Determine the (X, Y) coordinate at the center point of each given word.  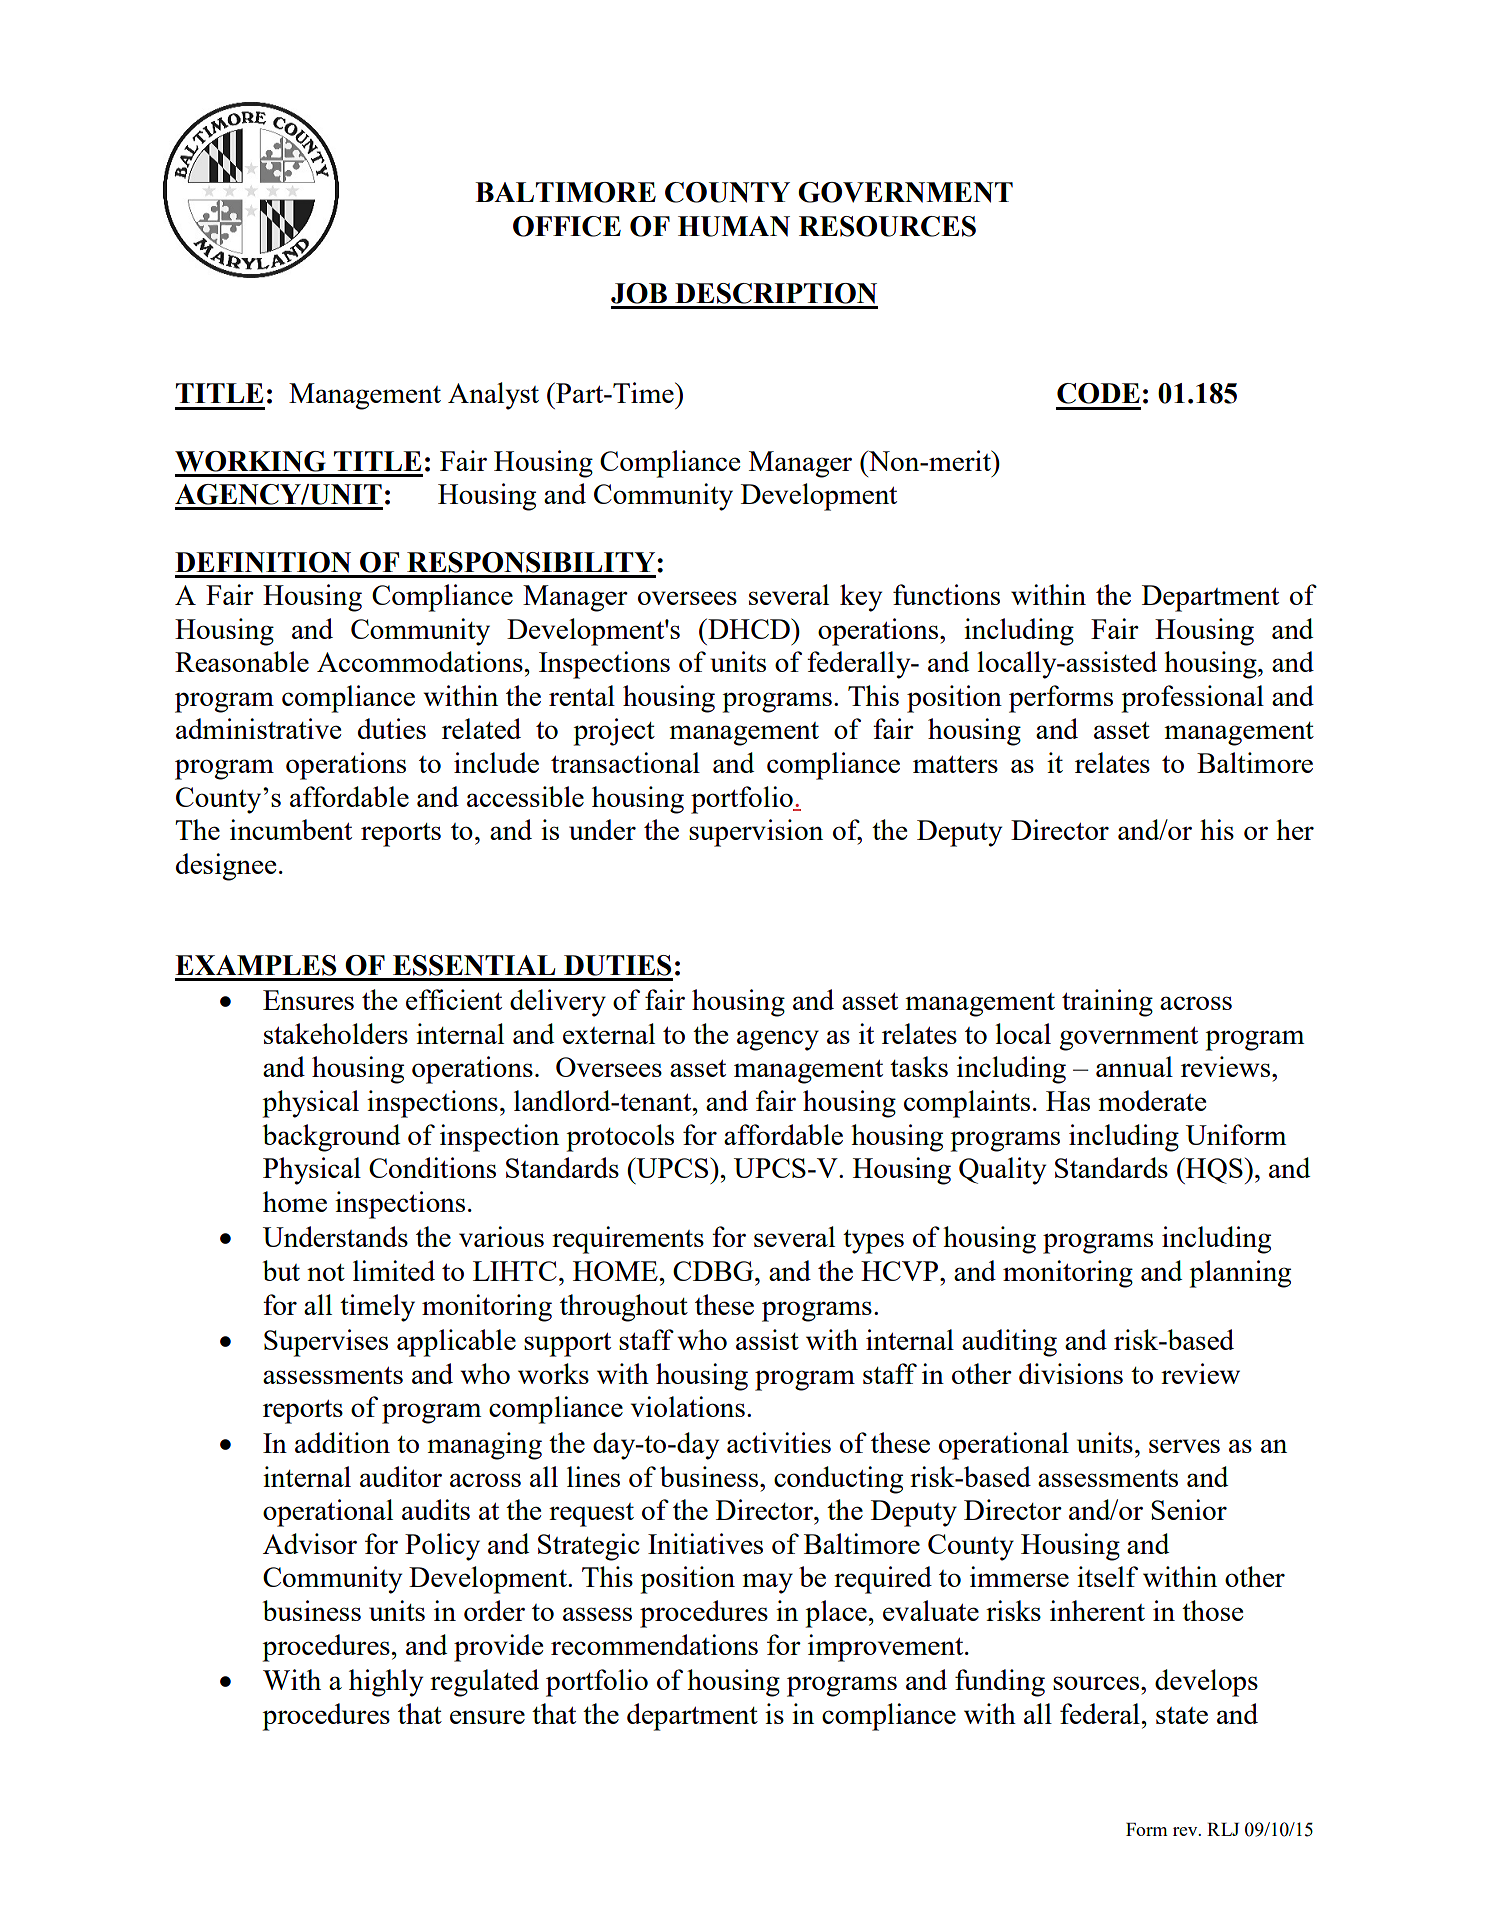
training (1107, 1003)
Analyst (493, 396)
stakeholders (336, 1033)
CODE (1098, 393)
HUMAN (734, 226)
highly (386, 1683)
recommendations (654, 1644)
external (609, 1033)
